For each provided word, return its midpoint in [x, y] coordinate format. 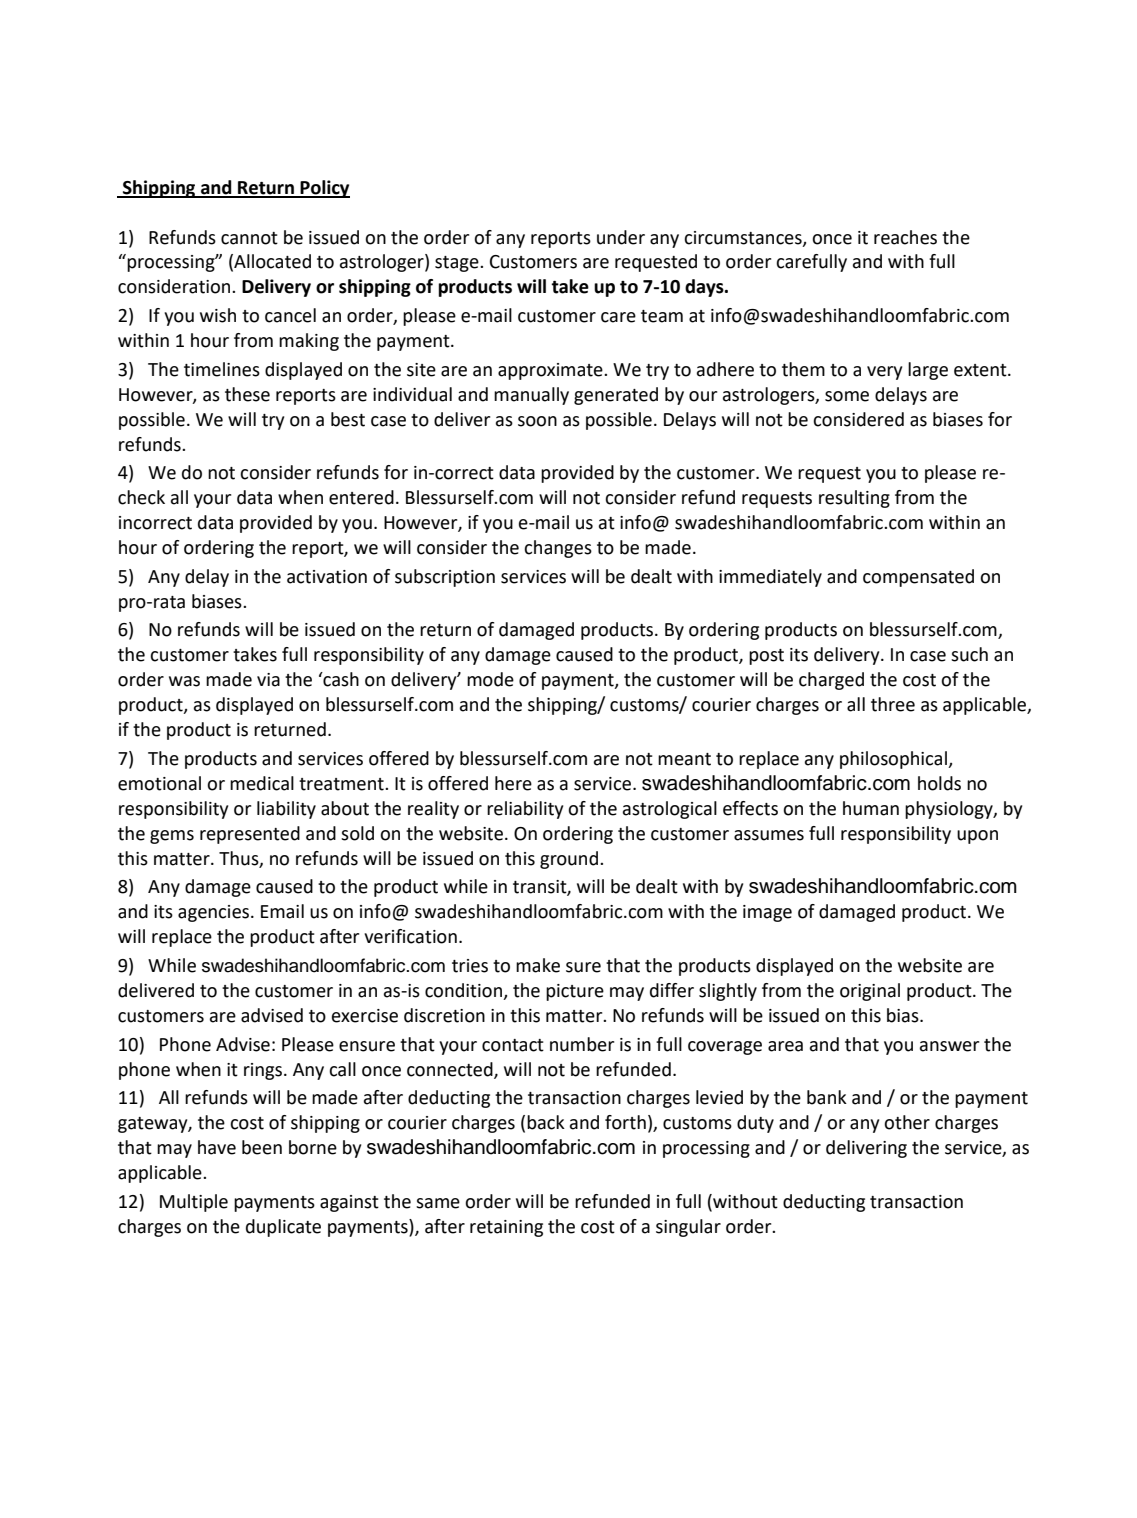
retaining [506, 1228]
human [871, 808]
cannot [249, 238]
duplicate [283, 1228]
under [621, 237]
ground [569, 860]
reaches [905, 237]
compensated [918, 578]
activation [327, 577]
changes [558, 549]
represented [250, 835]
